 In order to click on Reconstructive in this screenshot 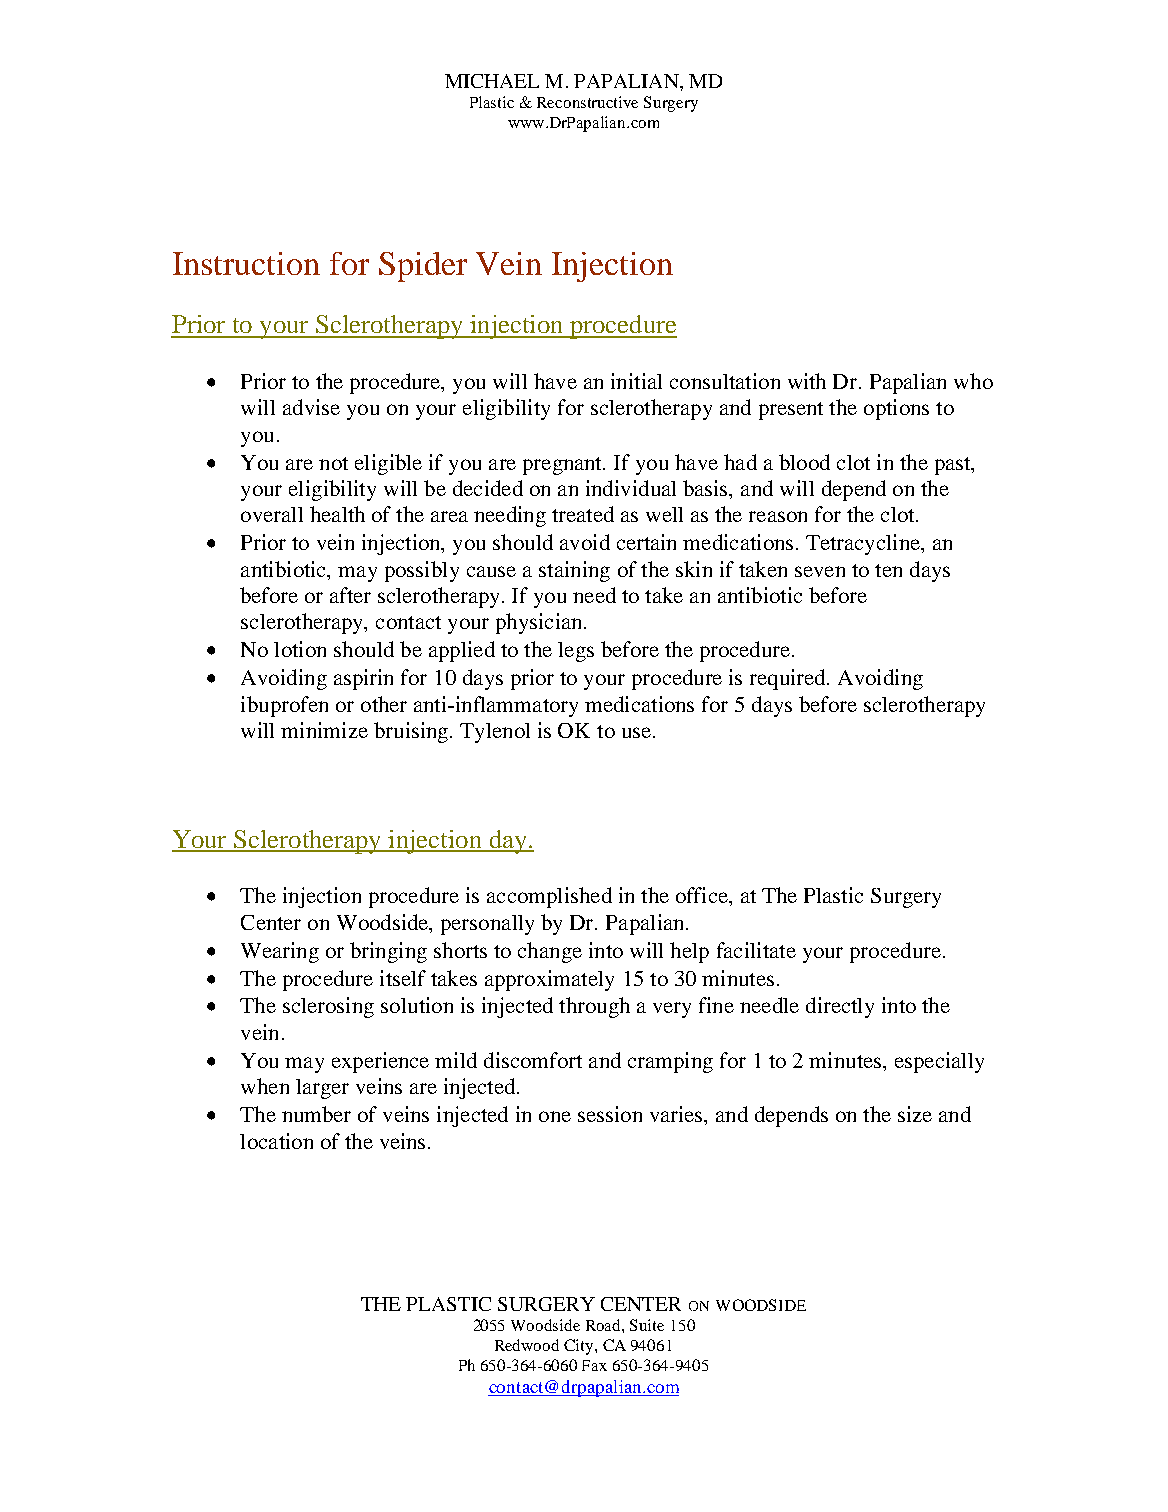, I will do `click(587, 102)`.
